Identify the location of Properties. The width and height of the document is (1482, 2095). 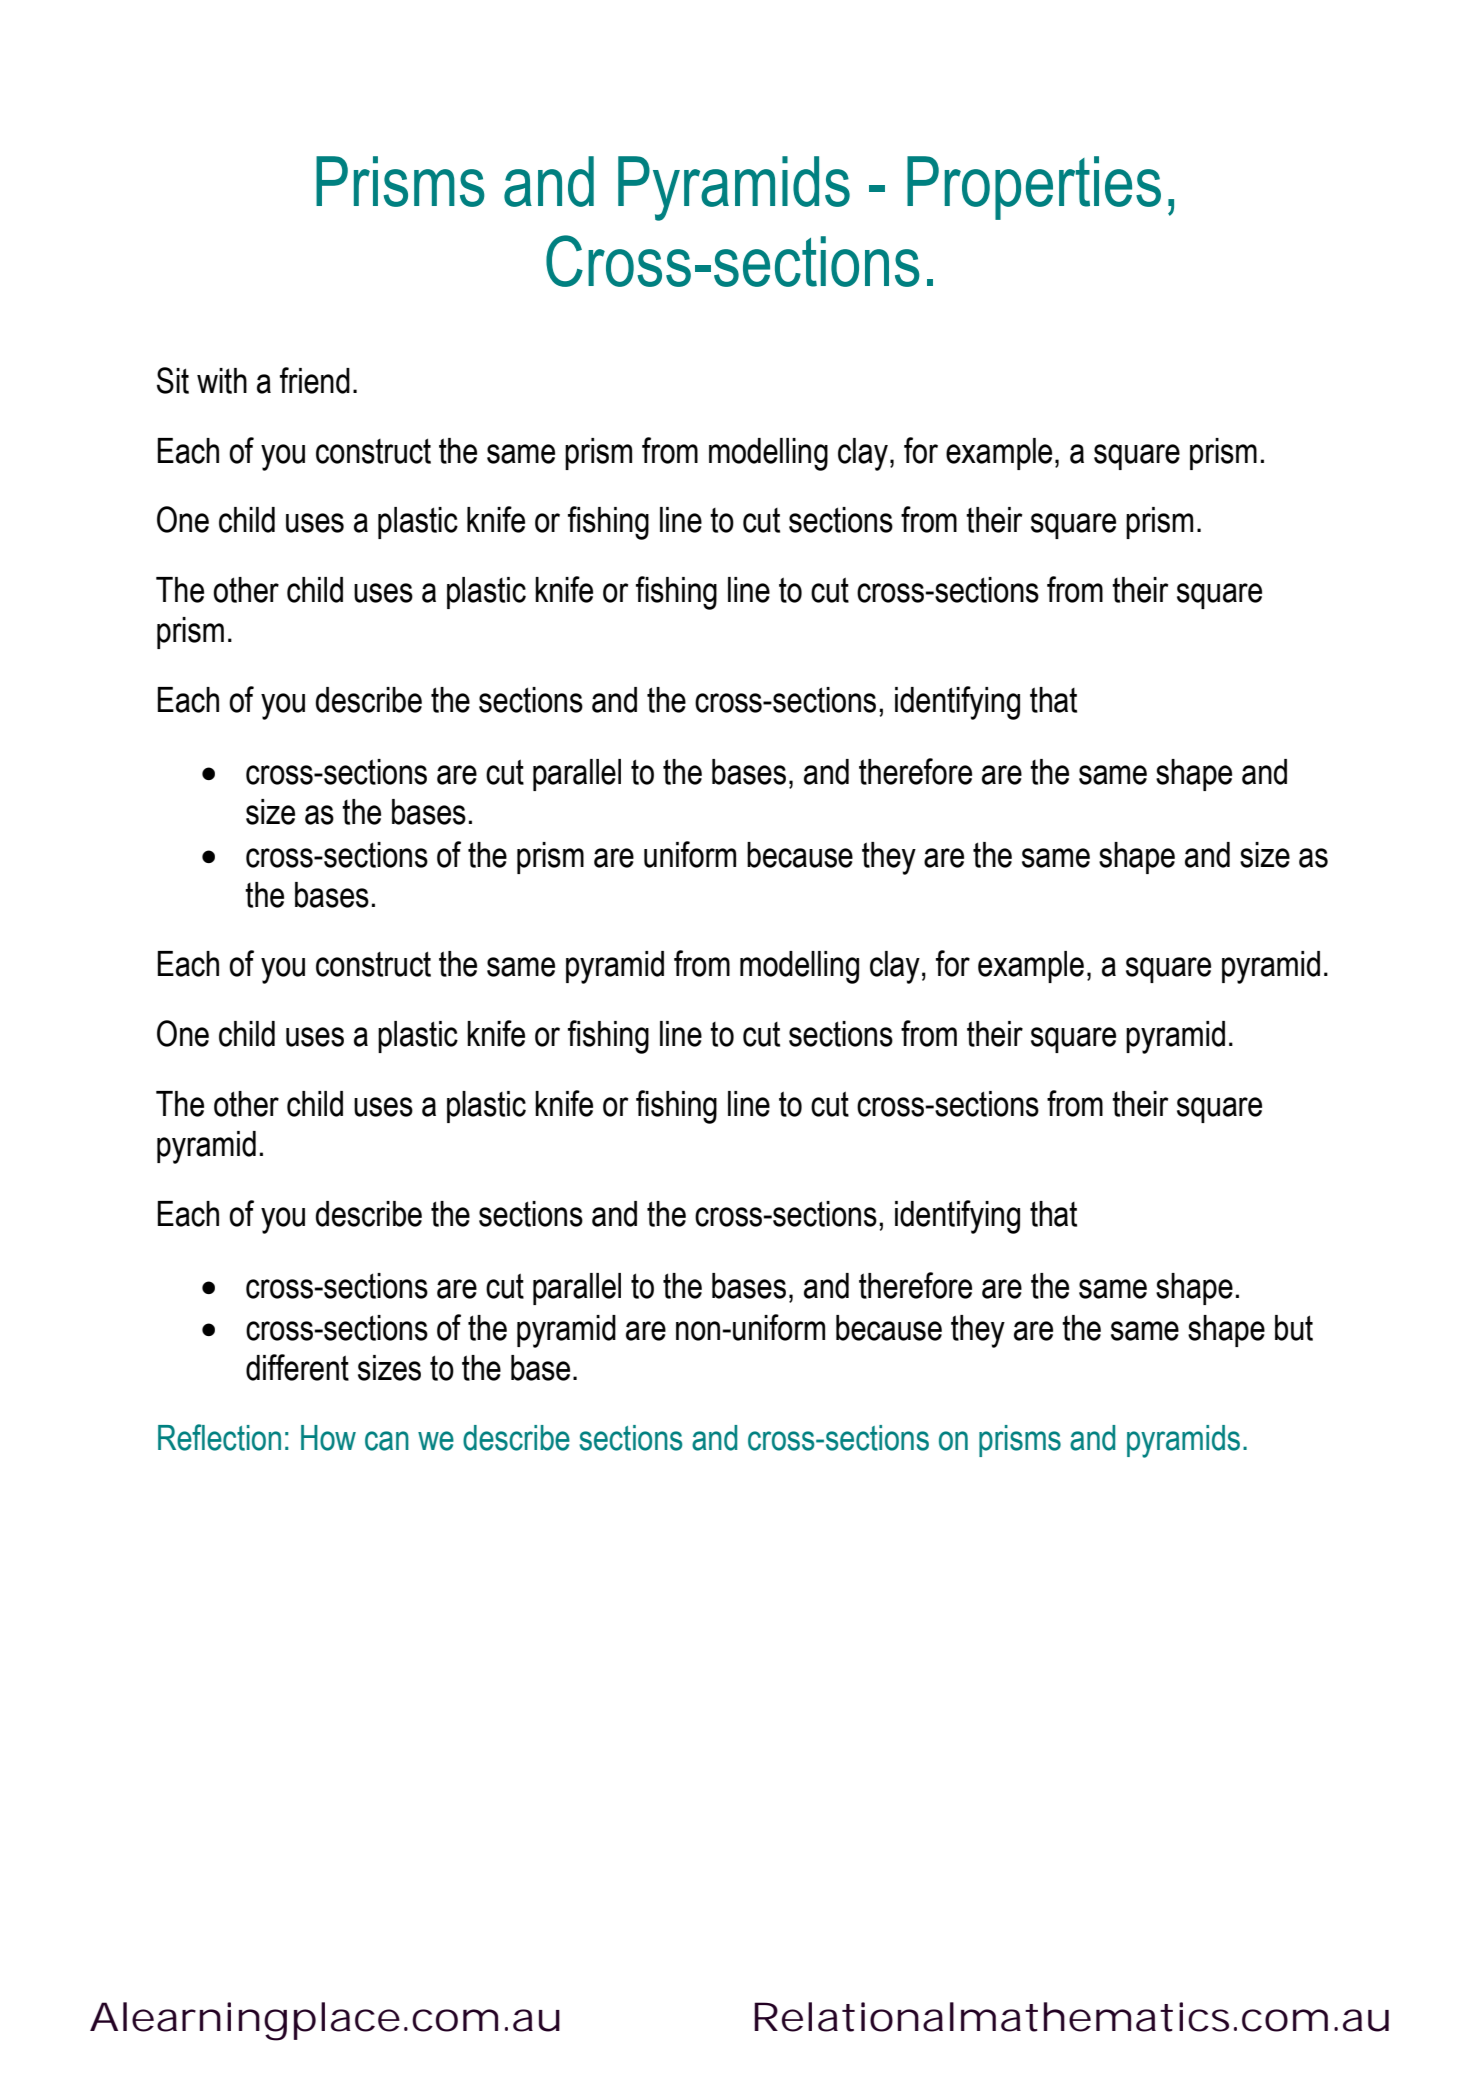
(1034, 188).
